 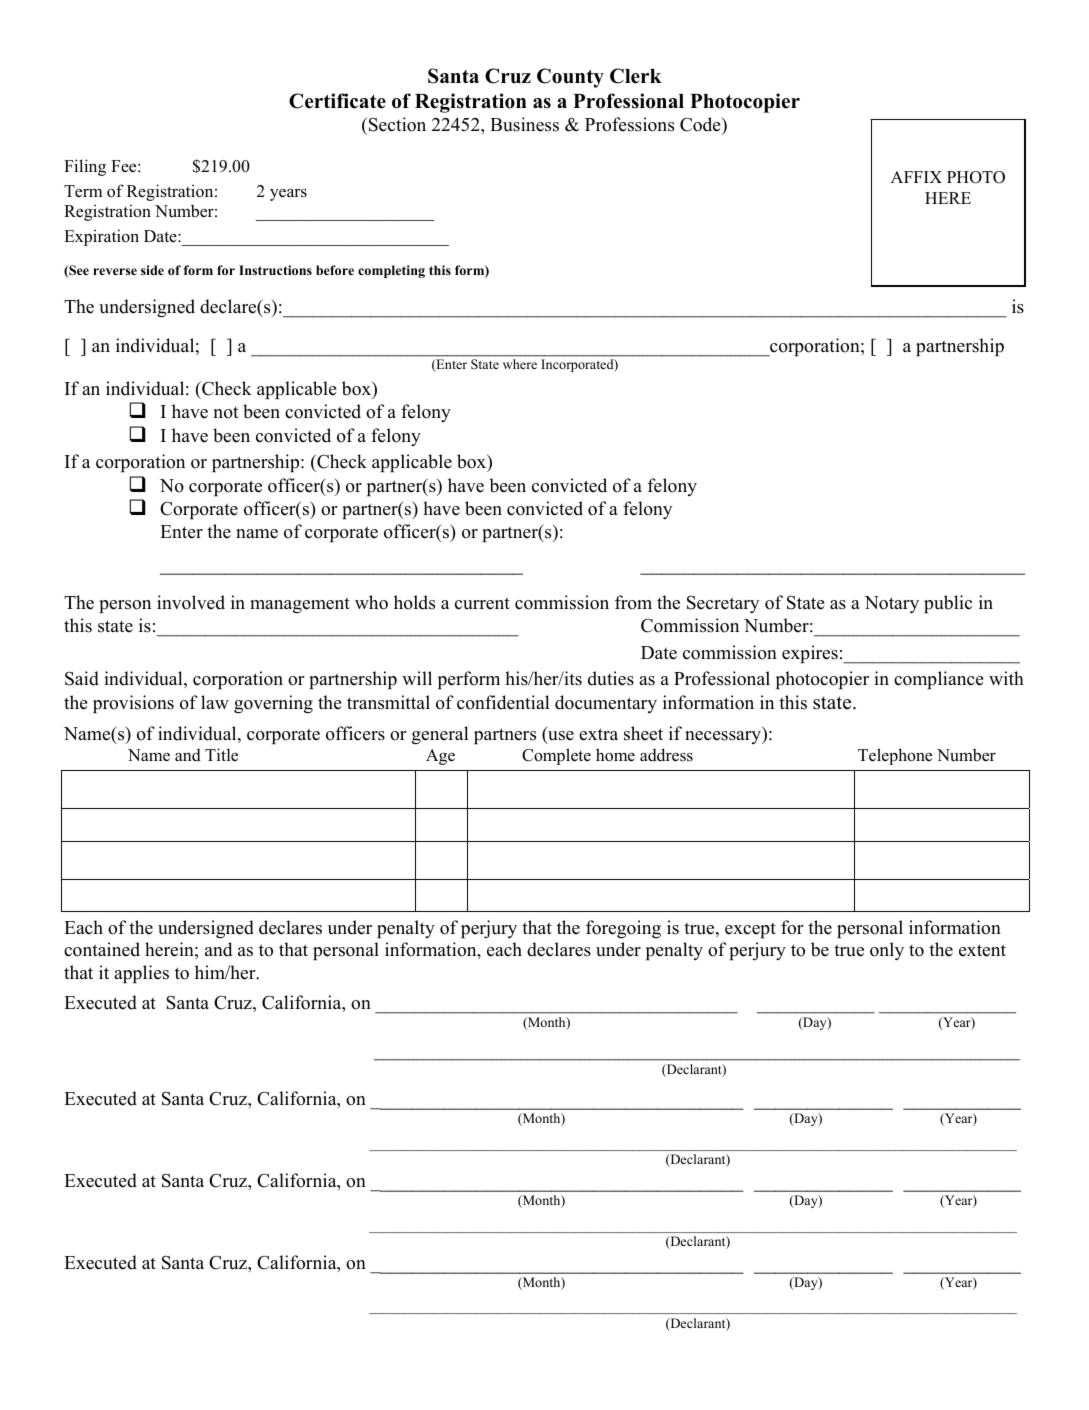 What do you see at coordinates (916, 177) in the document?
I see `AFFIX` at bounding box center [916, 177].
